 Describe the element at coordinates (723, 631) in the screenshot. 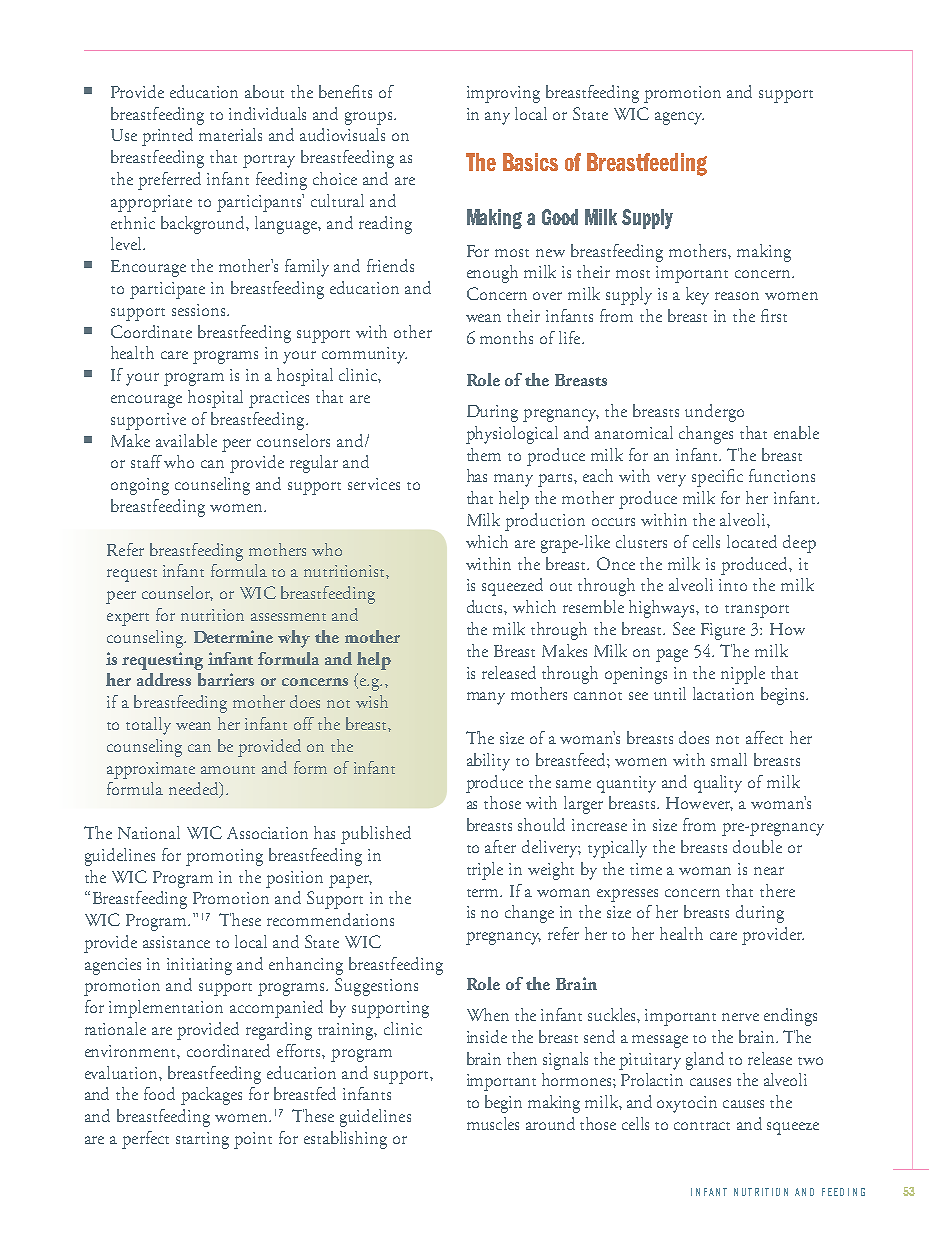

I see `Figure` at that location.
